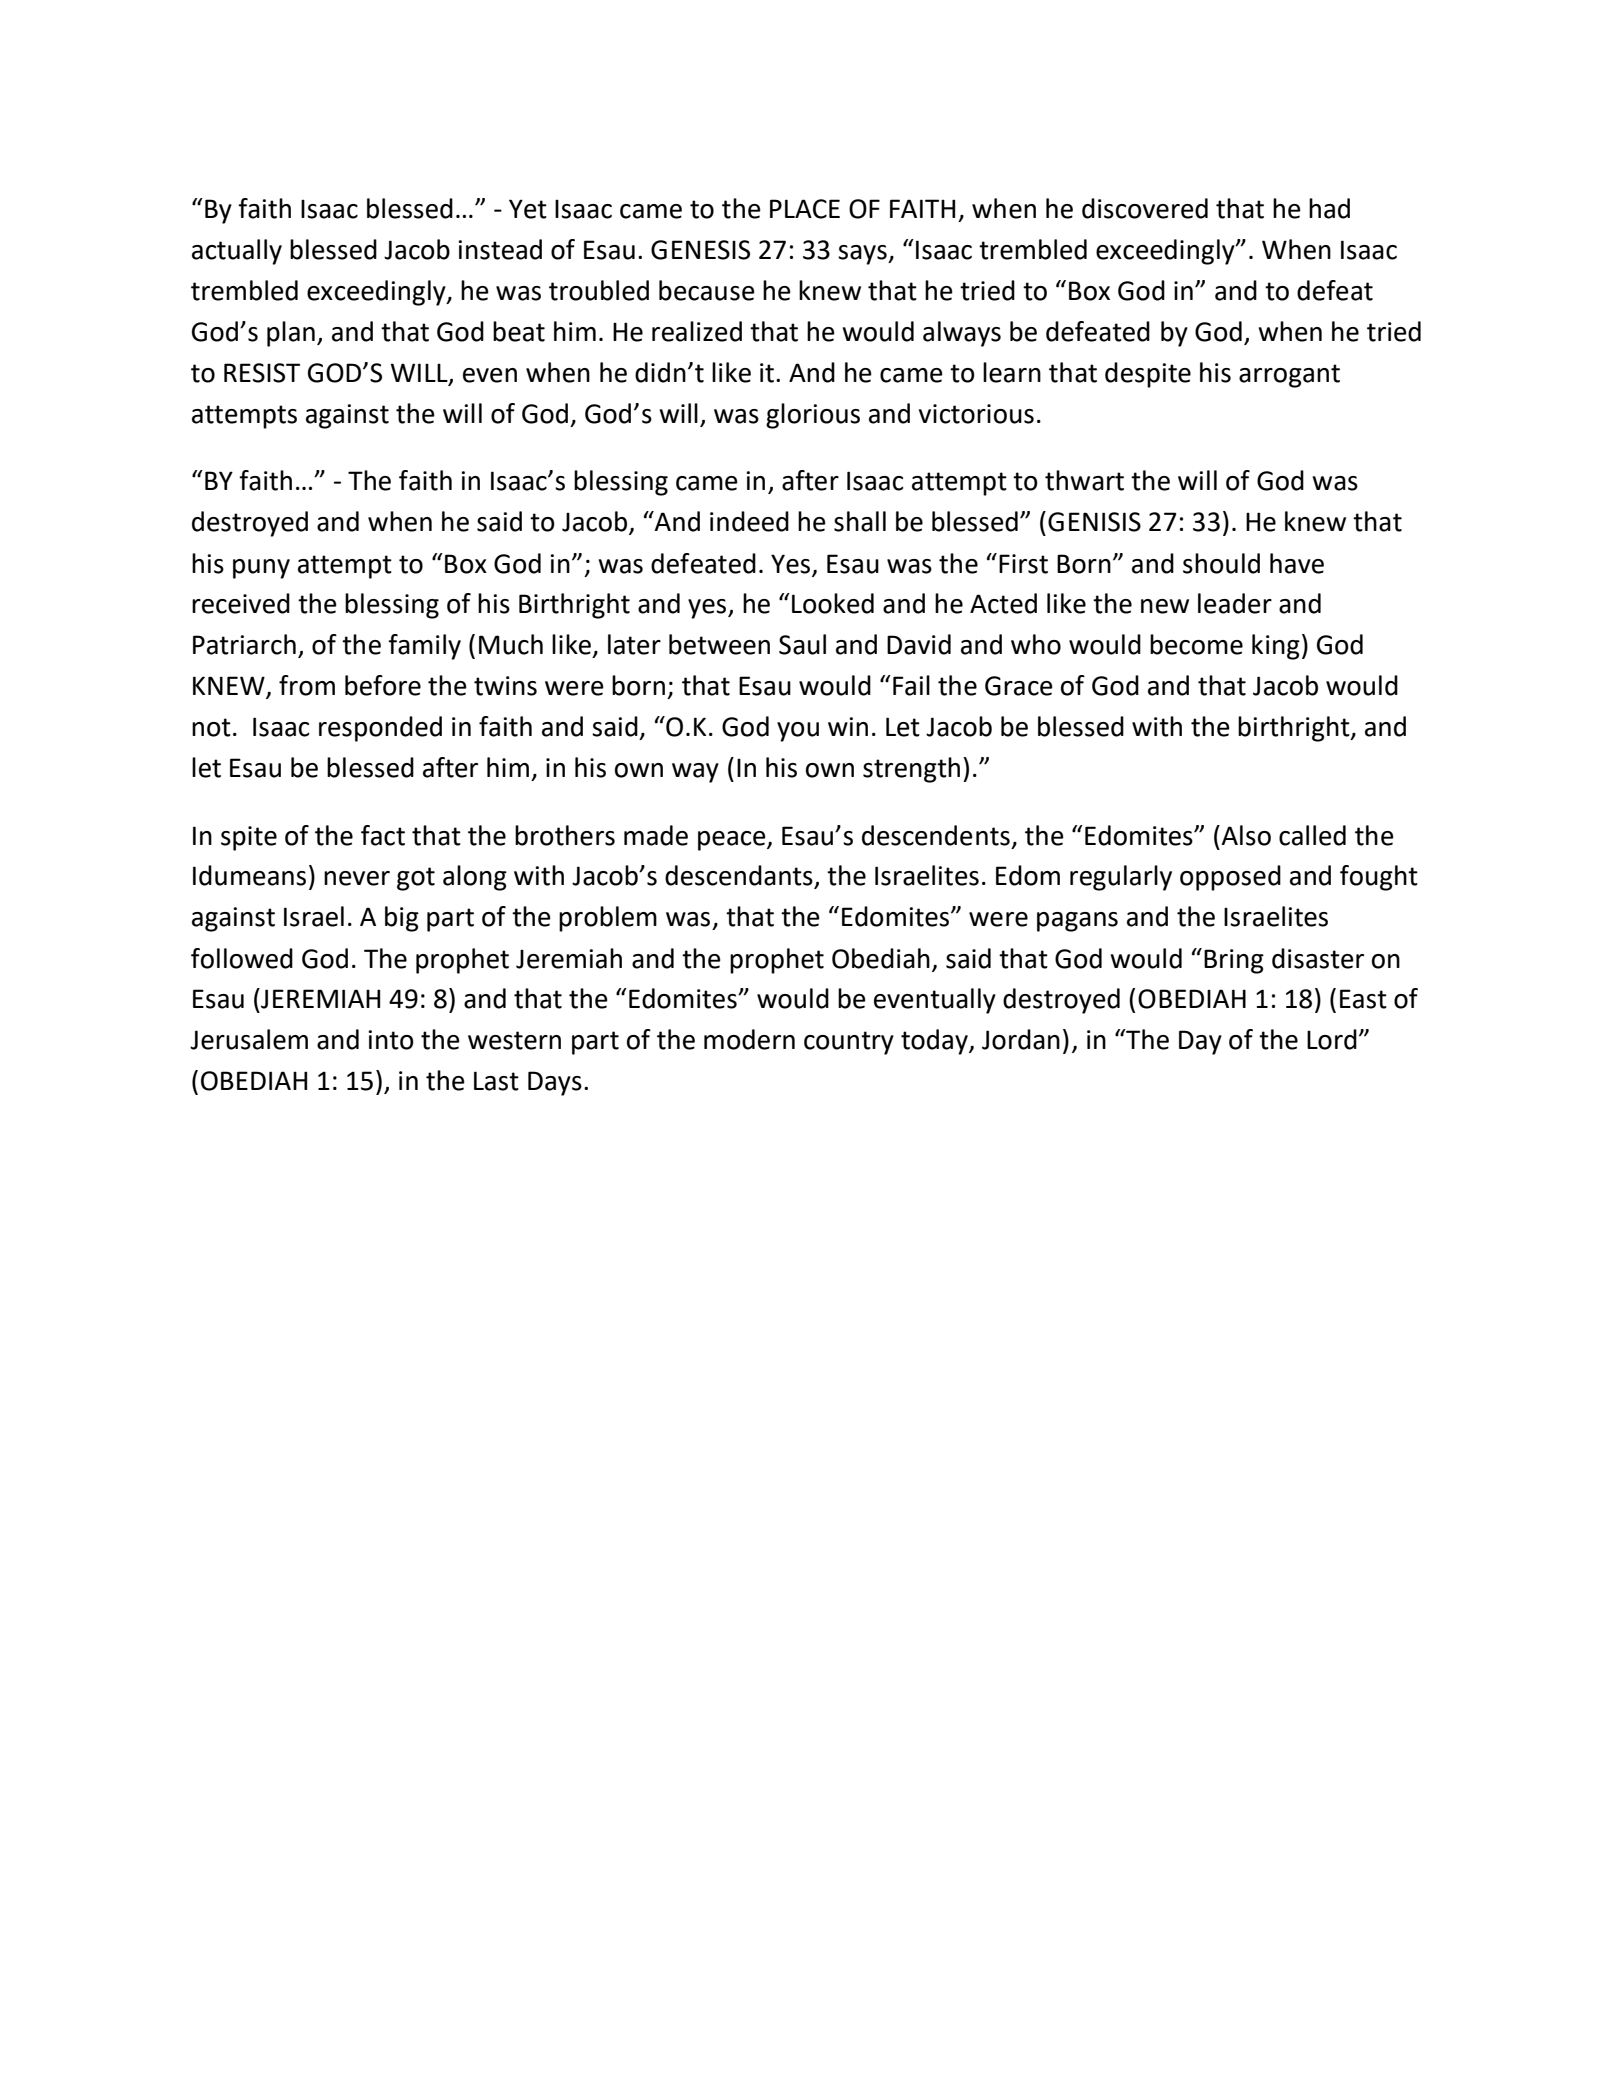 The height and width of the screenshot is (2099, 1622). What do you see at coordinates (749, 521) in the screenshot?
I see `indeed` at bounding box center [749, 521].
